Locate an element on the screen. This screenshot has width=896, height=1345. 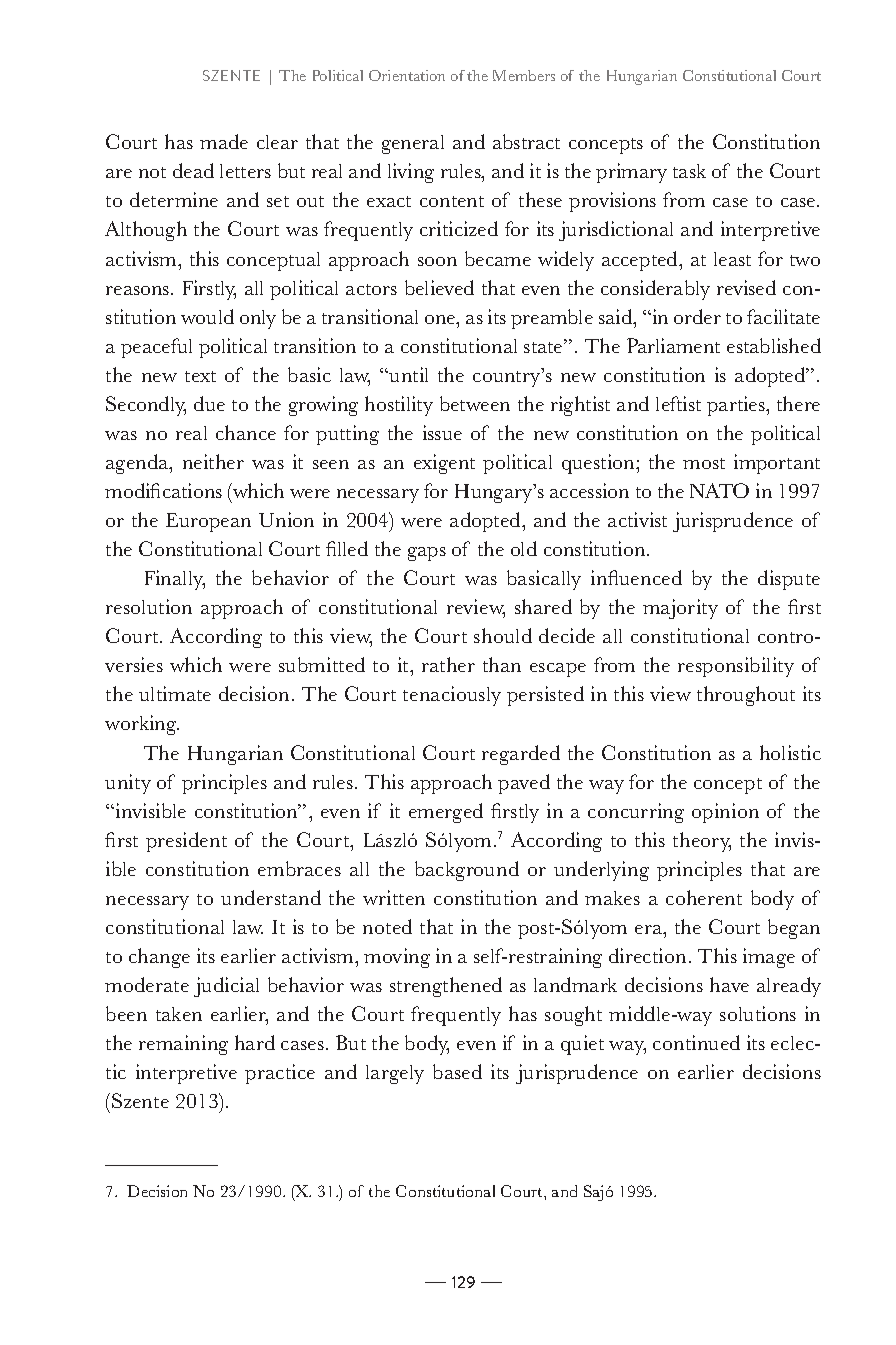
gaps is located at coordinates (427, 554).
